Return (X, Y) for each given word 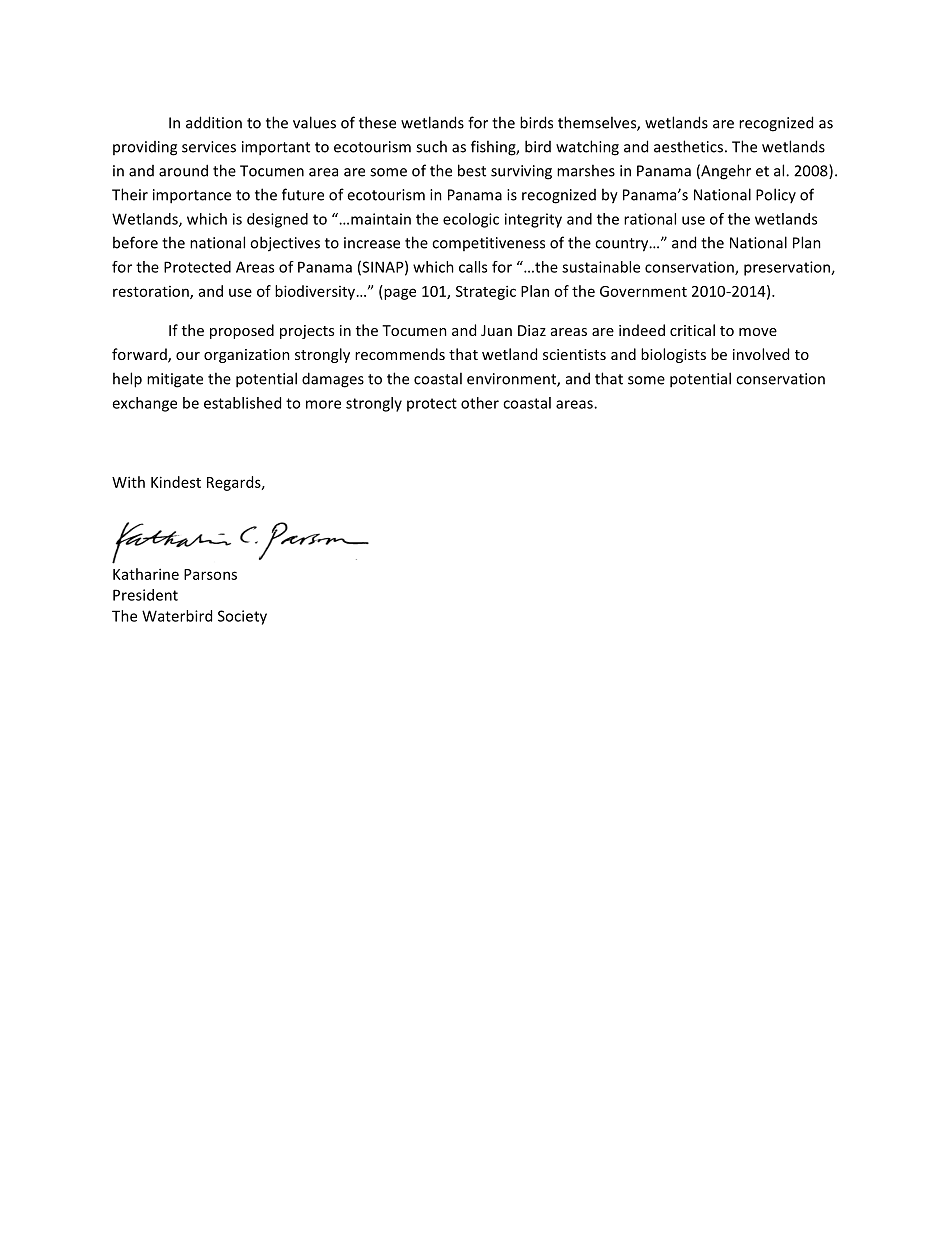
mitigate (175, 380)
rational (650, 219)
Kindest (176, 482)
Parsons (210, 574)
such (431, 146)
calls (473, 267)
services (209, 147)
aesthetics (688, 146)
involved (761, 354)
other (480, 403)
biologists (673, 355)
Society (242, 617)
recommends (400, 354)
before (135, 242)
